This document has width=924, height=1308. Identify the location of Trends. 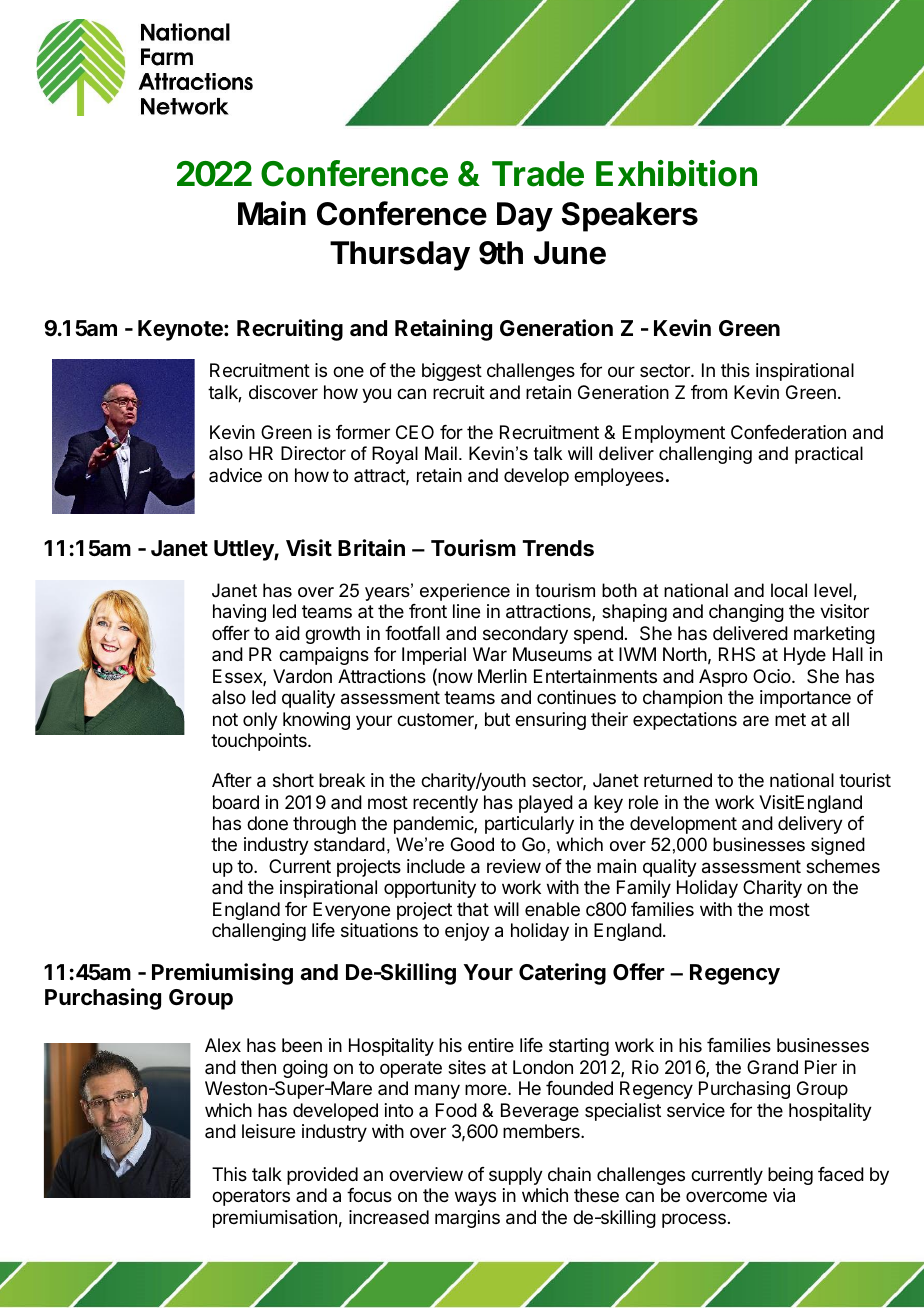
(558, 548).
